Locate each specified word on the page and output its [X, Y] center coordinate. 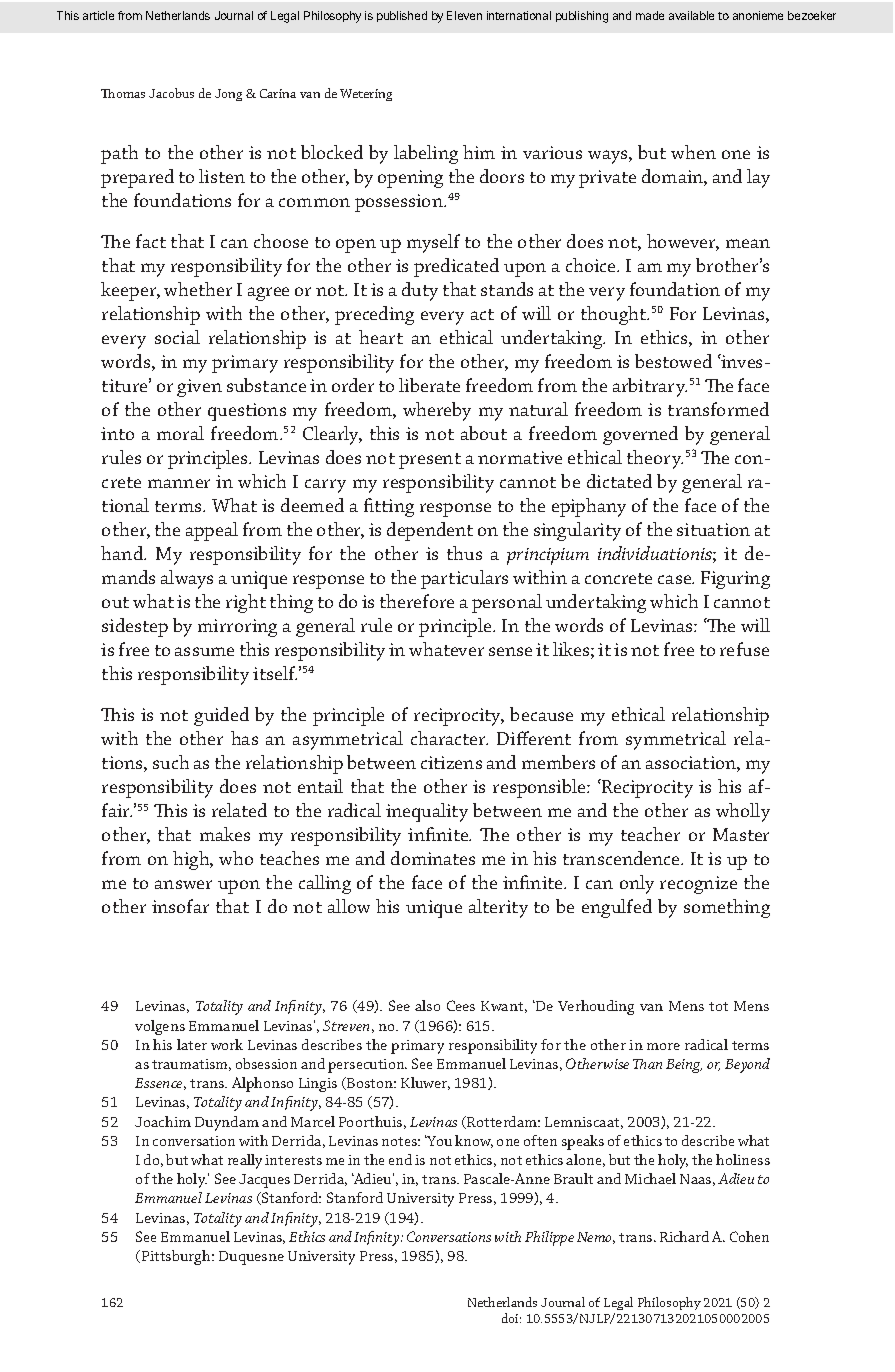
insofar [180, 906]
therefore [417, 601]
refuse [744, 649]
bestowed [673, 361]
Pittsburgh [177, 1257]
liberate [429, 385]
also [427, 1005]
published [402, 16]
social [177, 337]
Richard [684, 1236]
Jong [228, 95]
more [663, 1046]
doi [511, 1318]
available [691, 15]
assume [204, 651]
